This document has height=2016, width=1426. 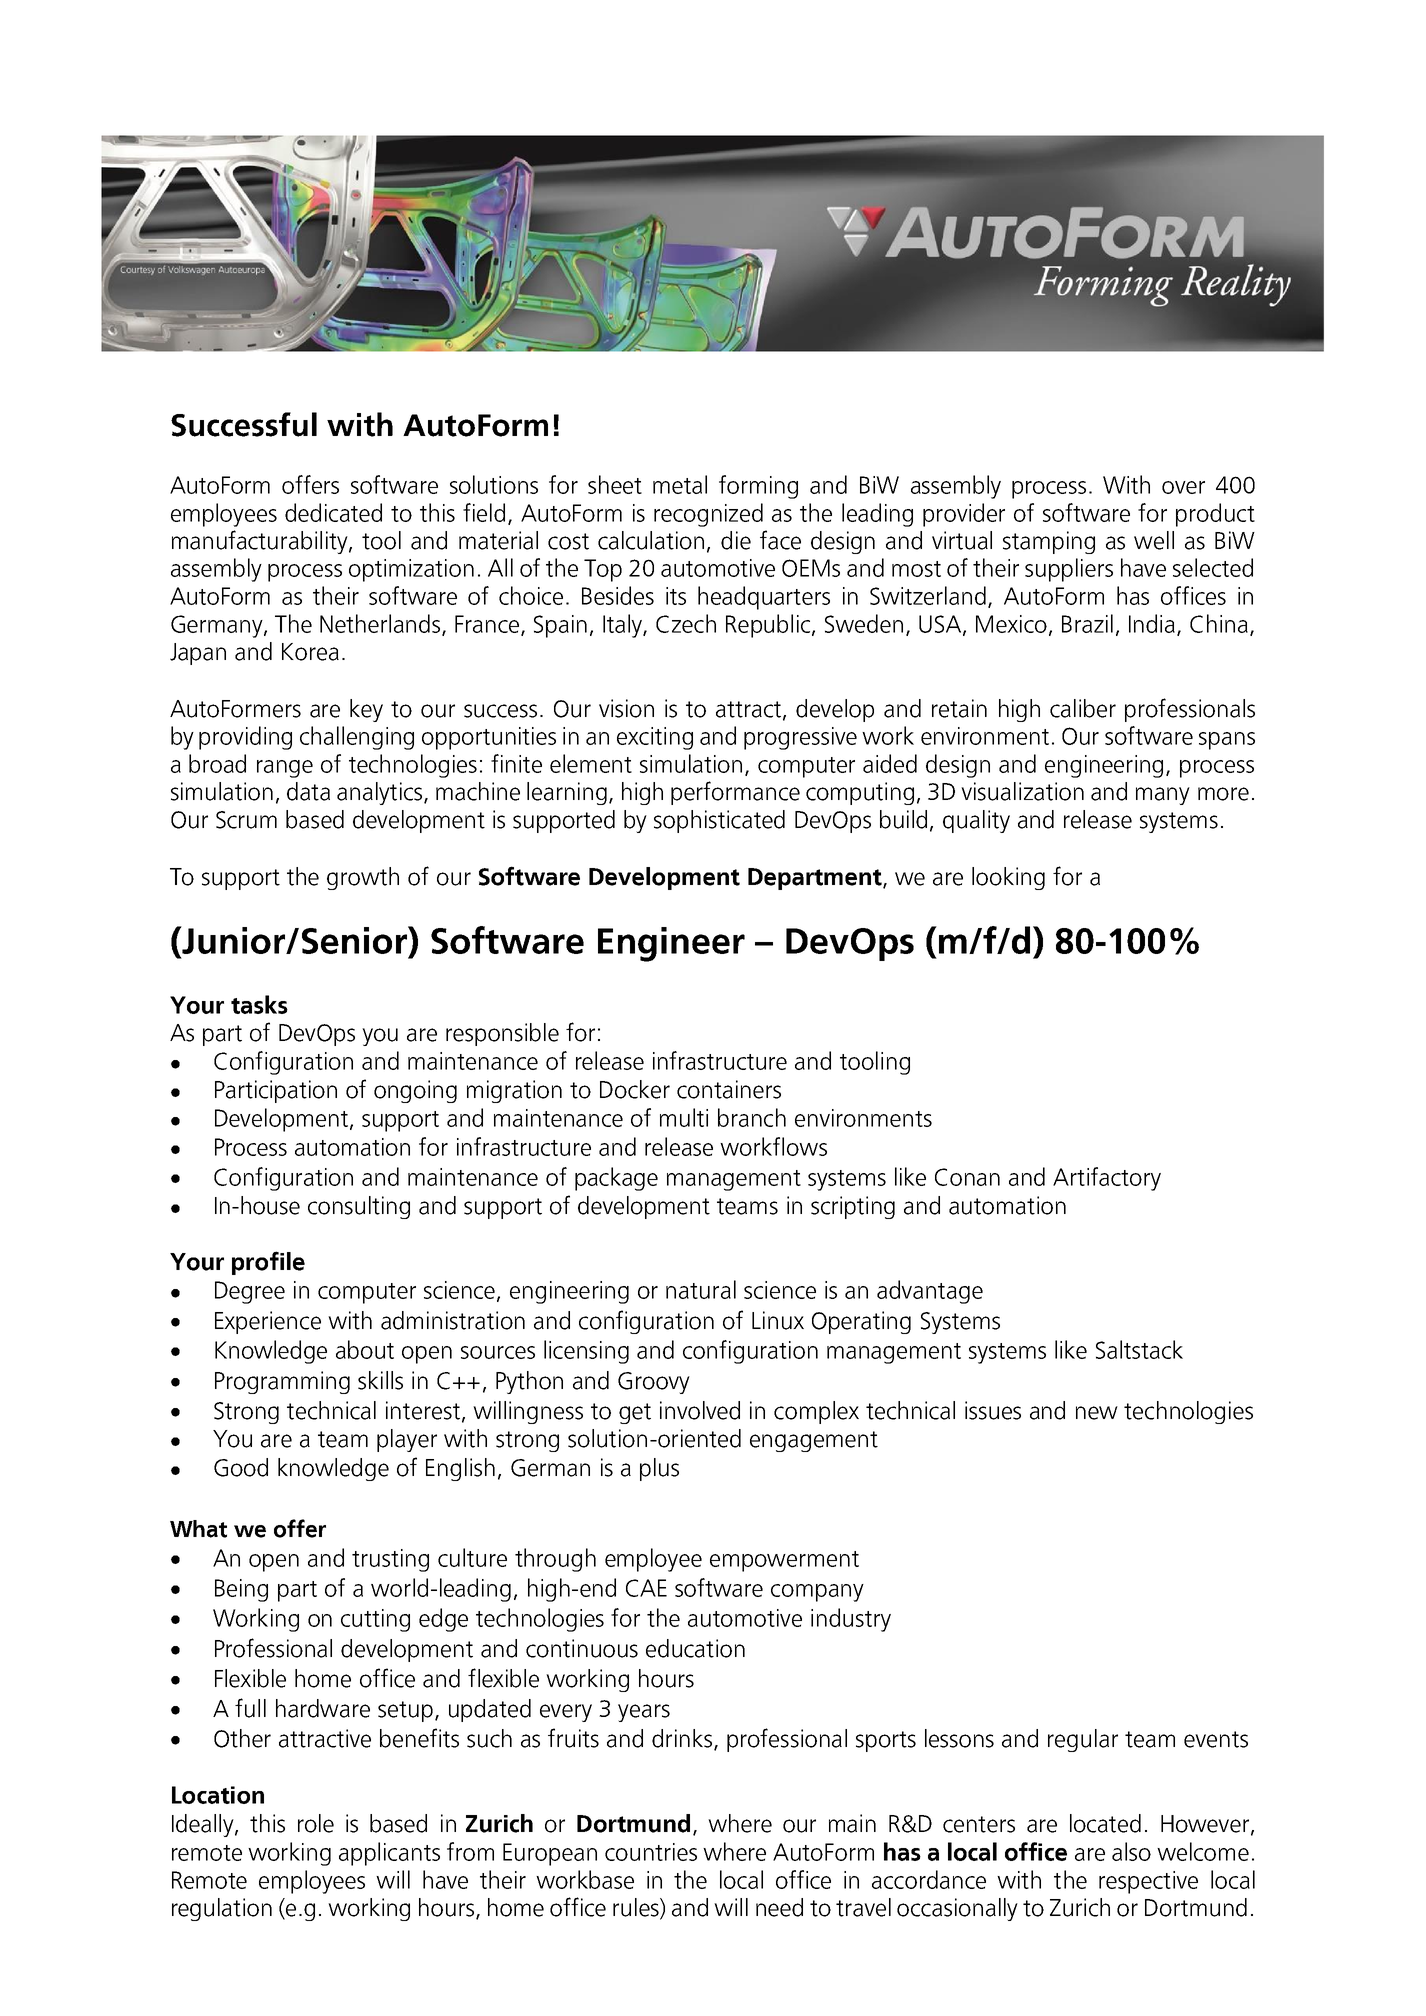 I want to click on empowerment, so click(x=784, y=1561).
